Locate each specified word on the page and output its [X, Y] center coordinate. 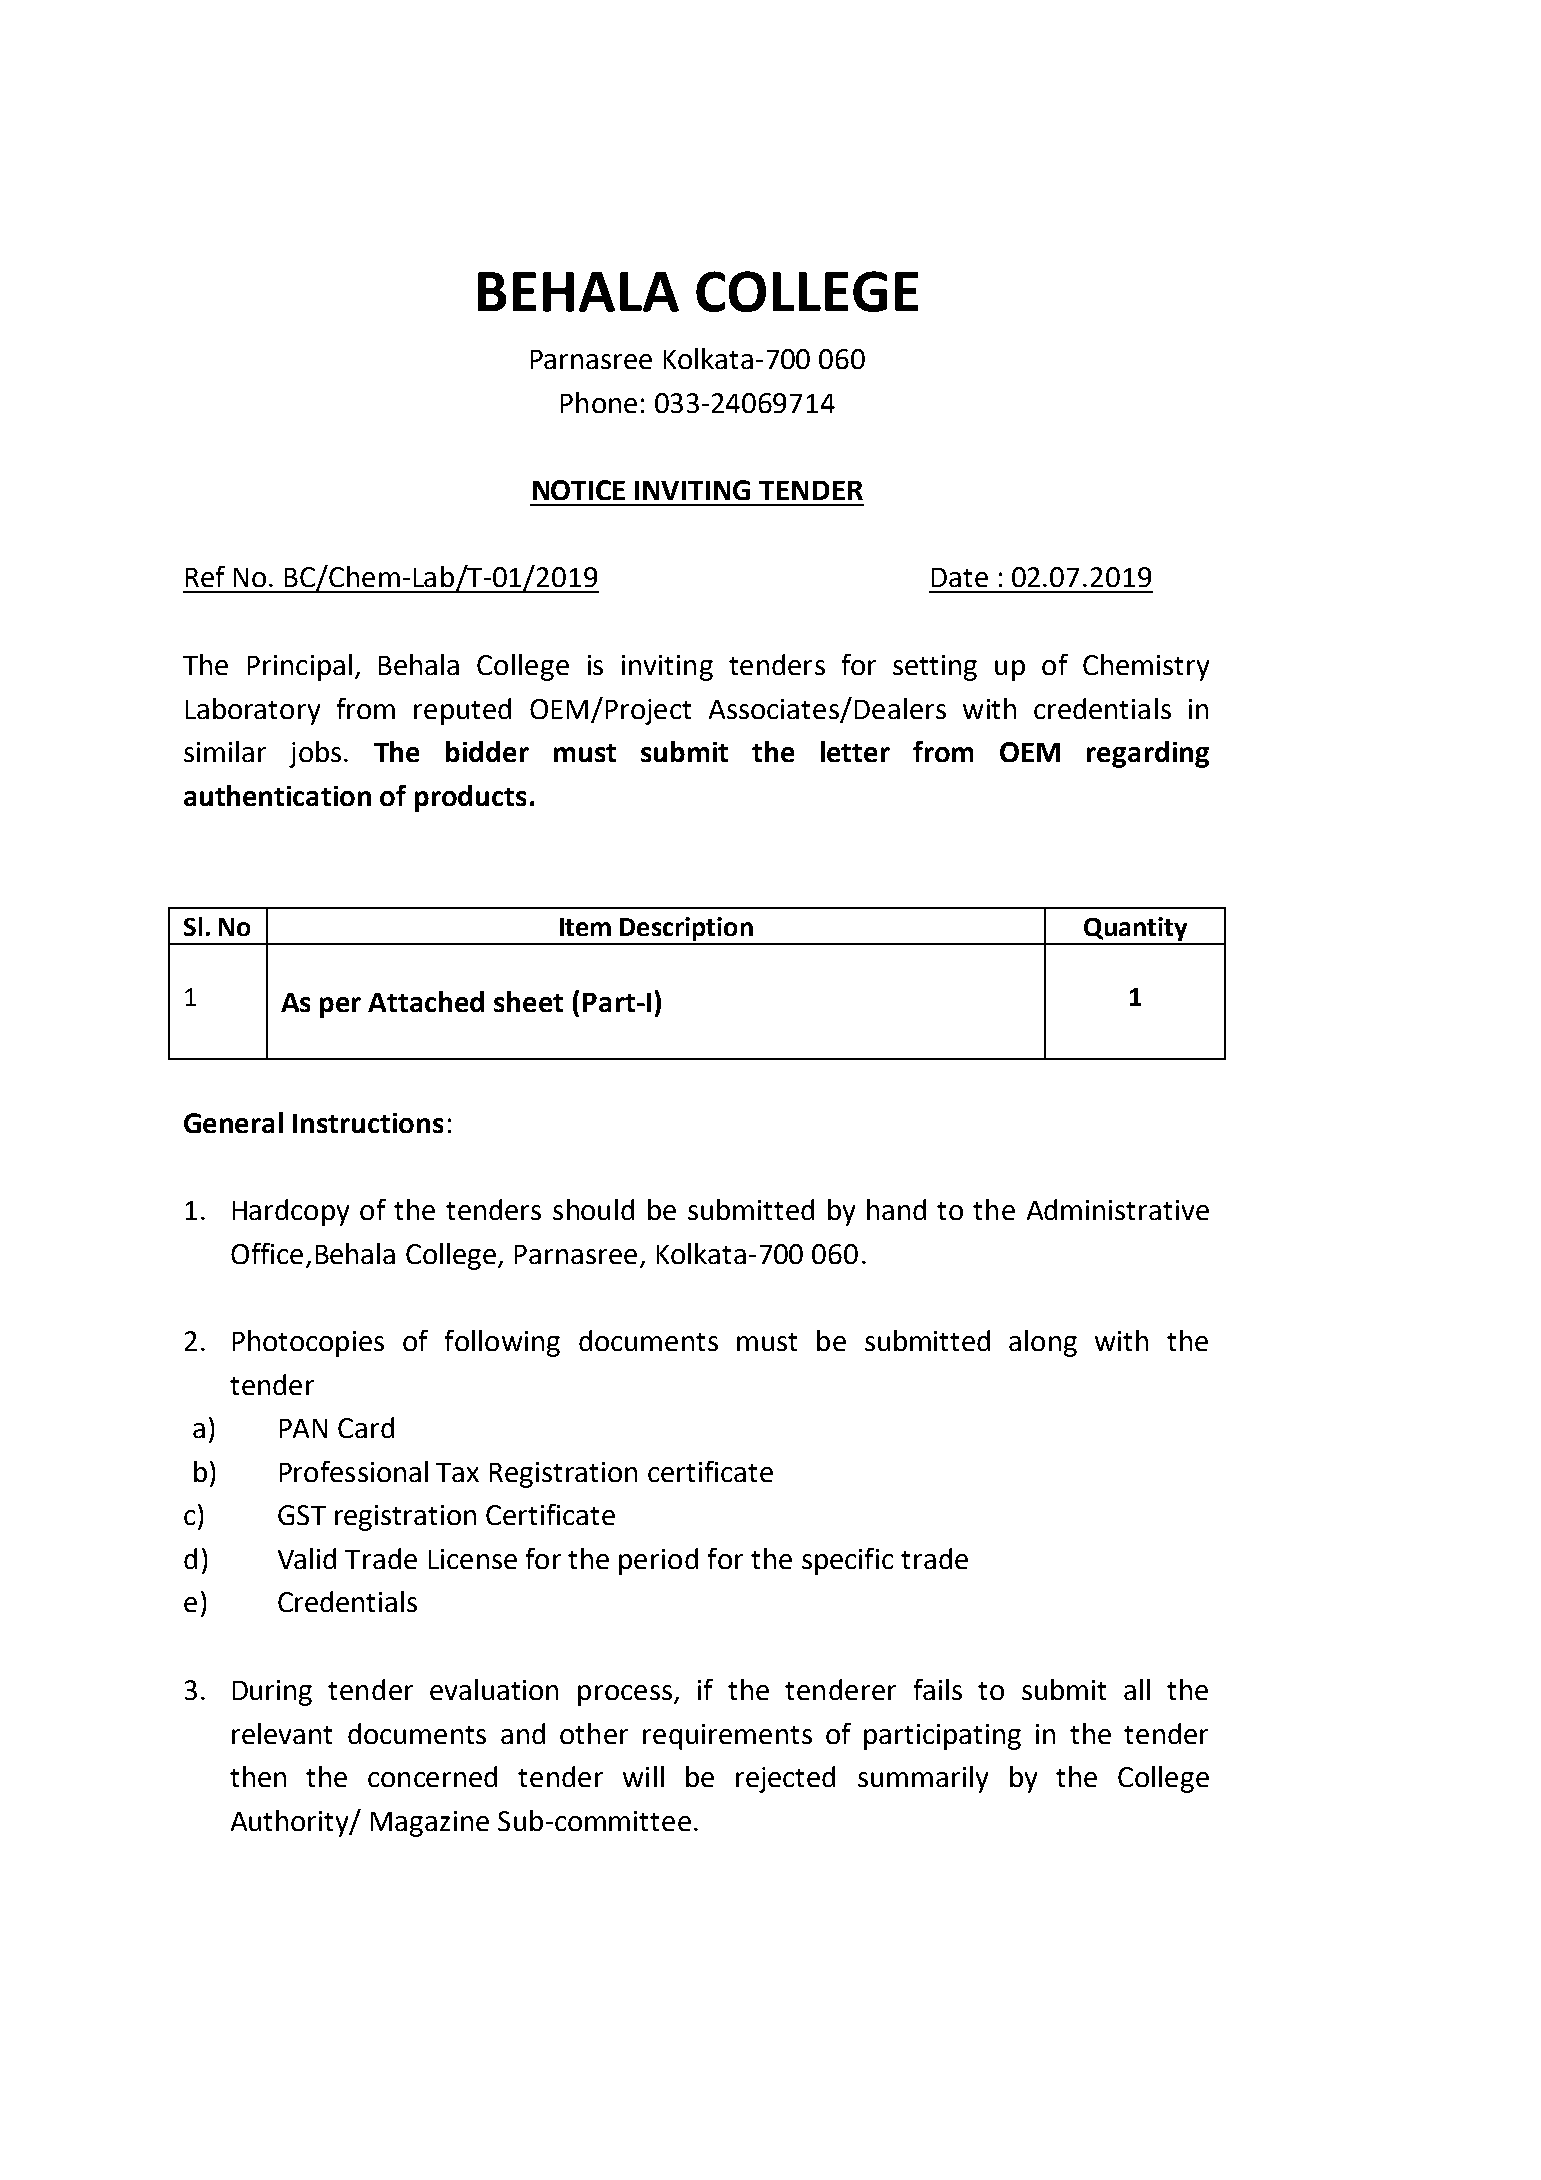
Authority [291, 1823]
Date [960, 577]
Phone [599, 402]
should [593, 1209]
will [643, 1776]
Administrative [1118, 1209]
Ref [205, 576]
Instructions [368, 1123]
